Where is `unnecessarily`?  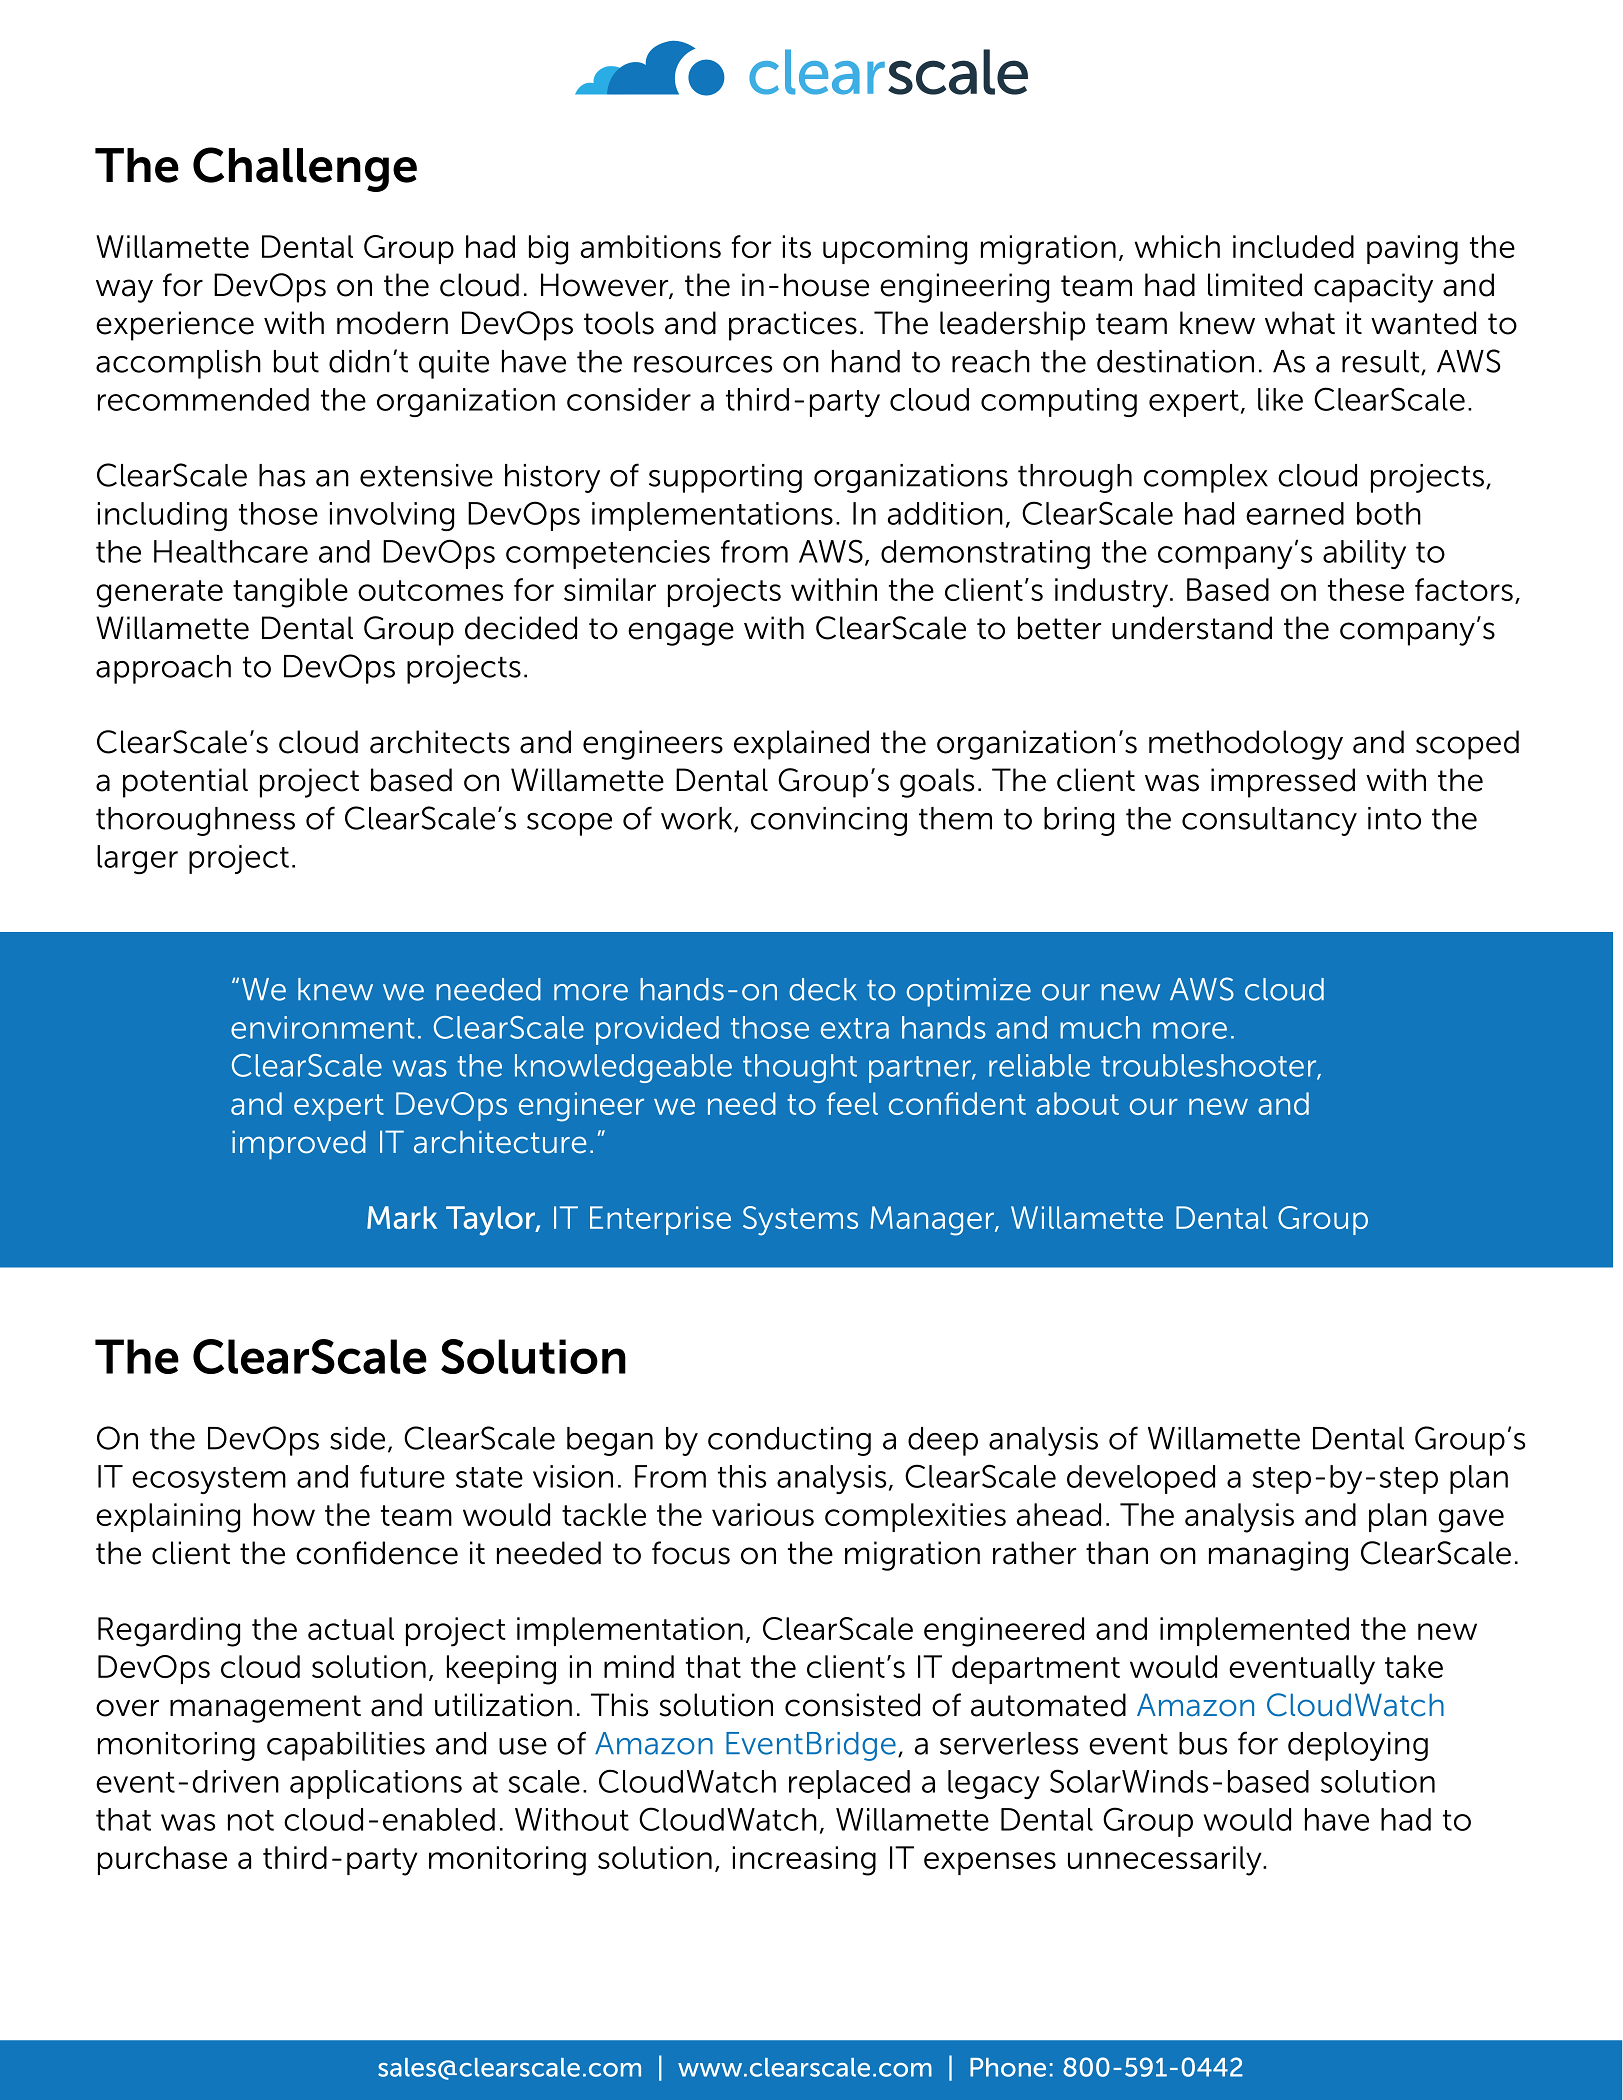 unnecessarily is located at coordinates (1166, 1861).
